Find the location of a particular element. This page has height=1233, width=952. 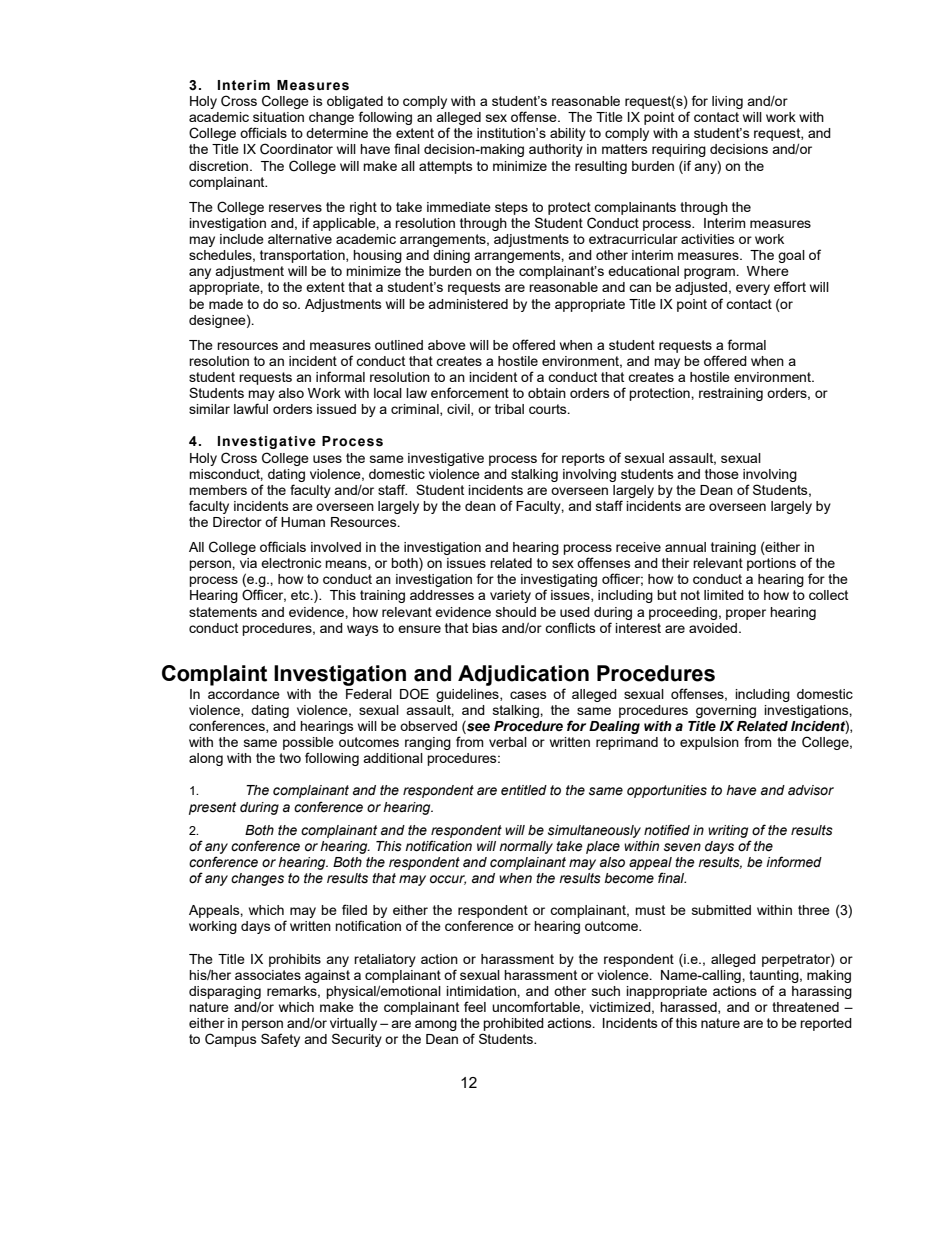

Adjudication is located at coordinates (523, 675).
